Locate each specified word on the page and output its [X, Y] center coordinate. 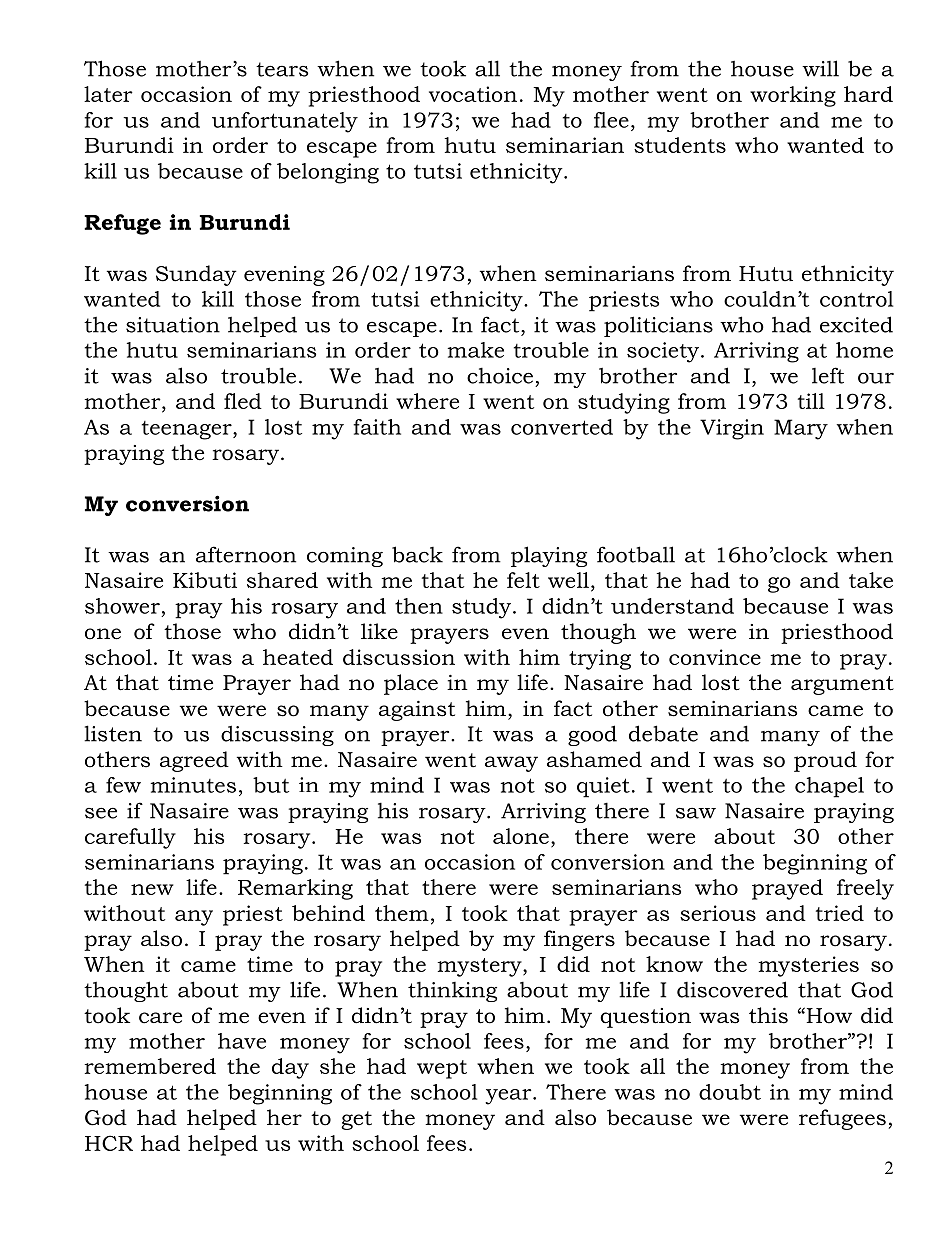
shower [122, 606]
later [108, 94]
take [871, 580]
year [509, 1097]
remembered [150, 1066]
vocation [473, 94]
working [793, 96]
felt [523, 580]
